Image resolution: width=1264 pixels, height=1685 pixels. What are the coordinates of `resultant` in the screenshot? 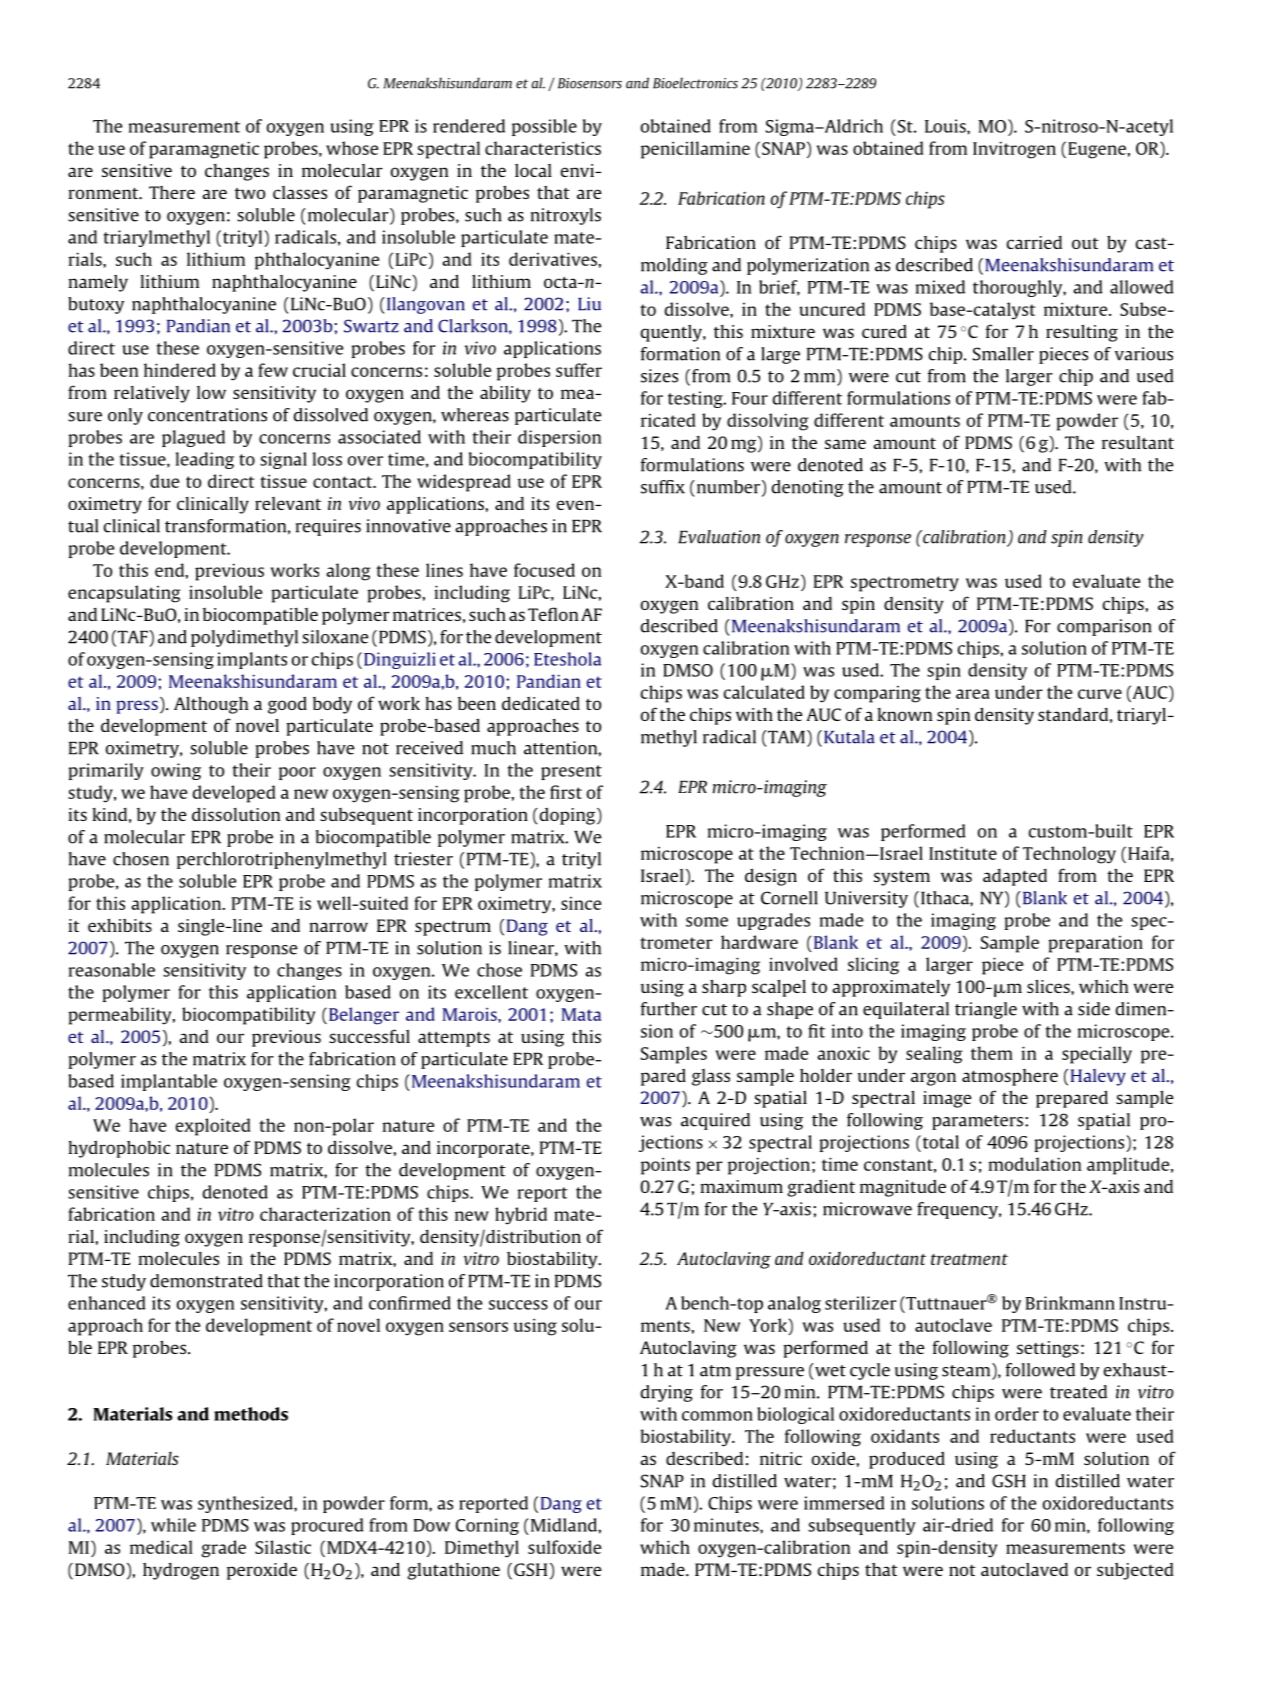 It's located at (1138, 442).
